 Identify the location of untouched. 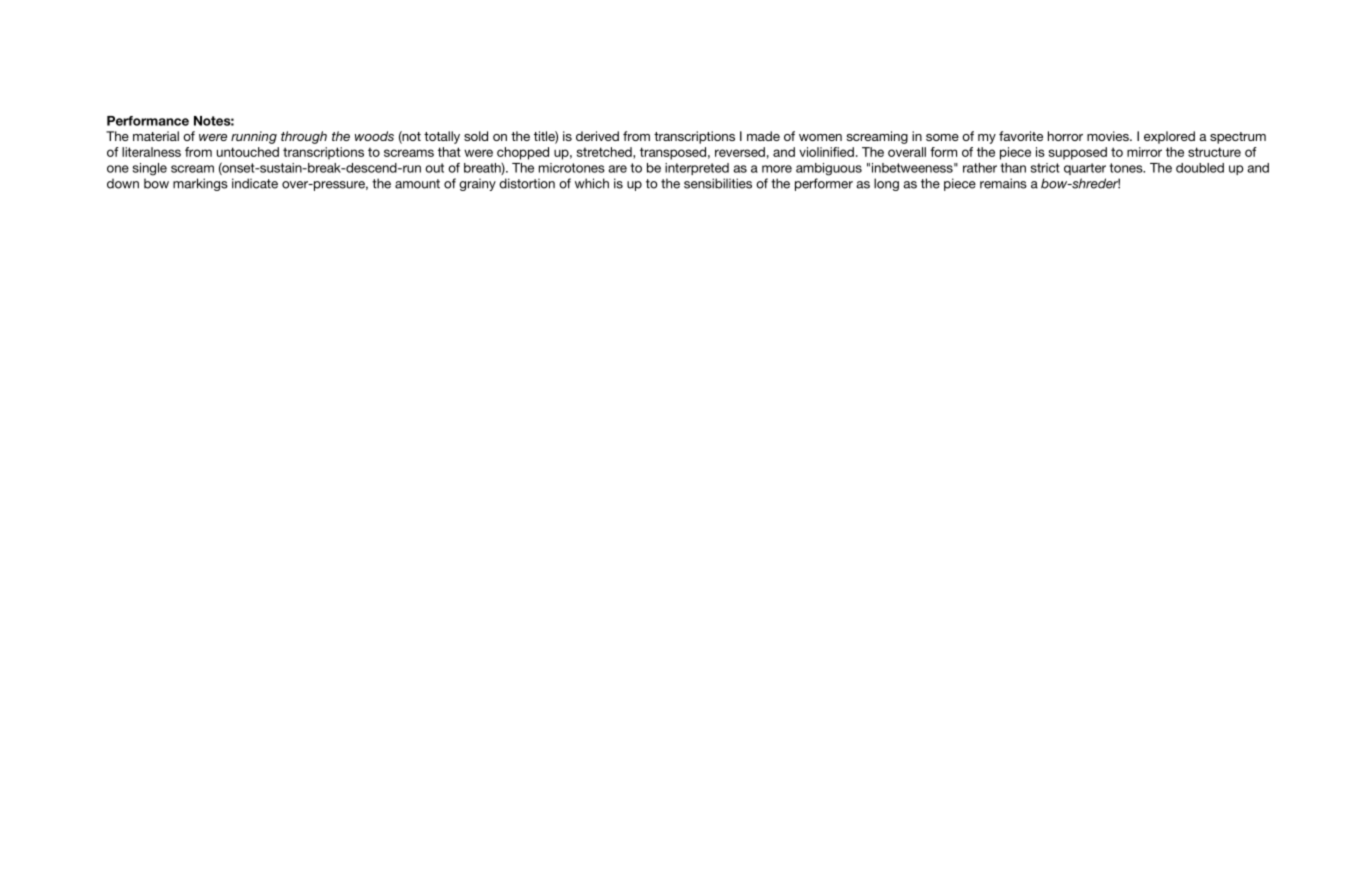
(248, 152).
